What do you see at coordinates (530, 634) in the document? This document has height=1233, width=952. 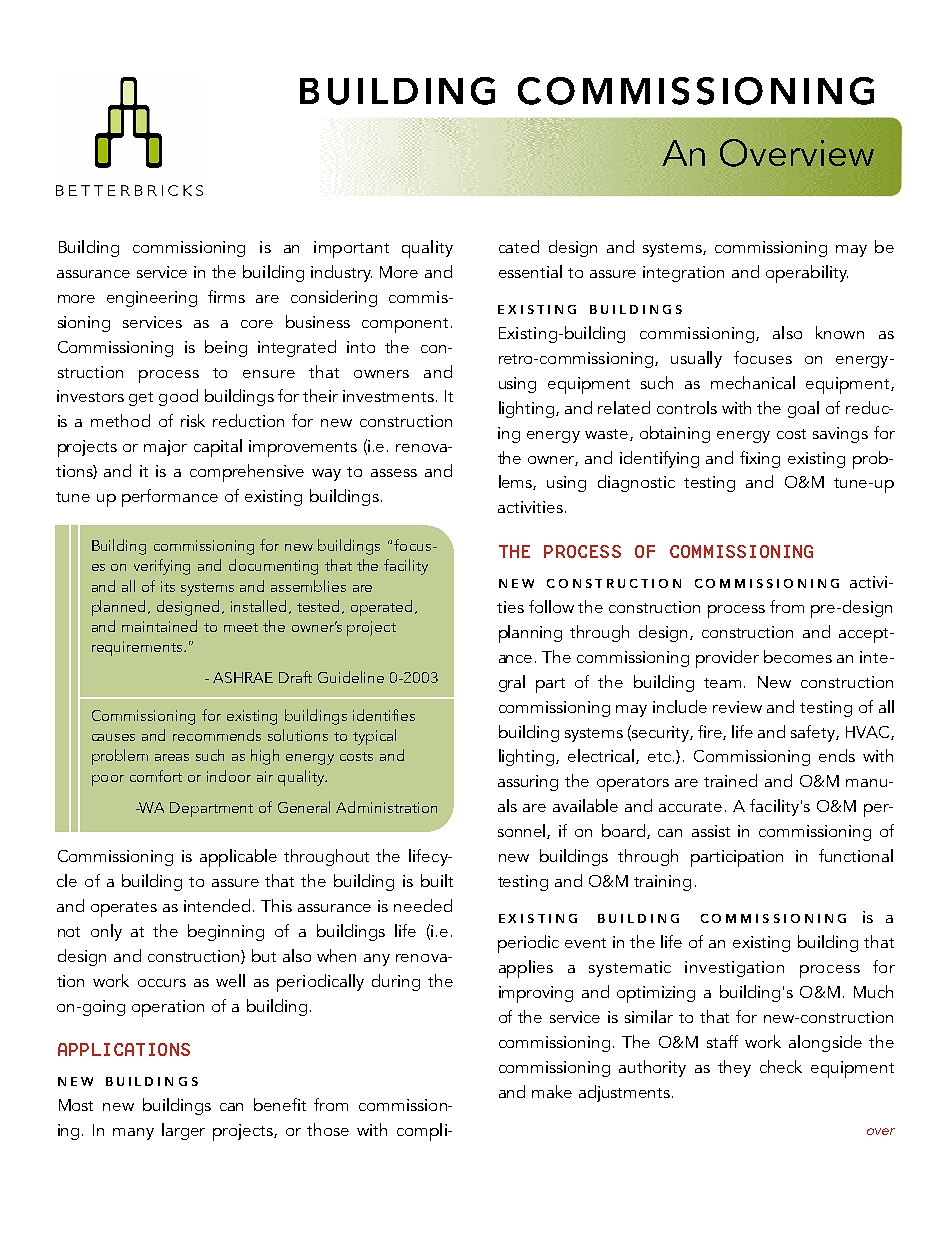 I see `planning` at bounding box center [530, 634].
